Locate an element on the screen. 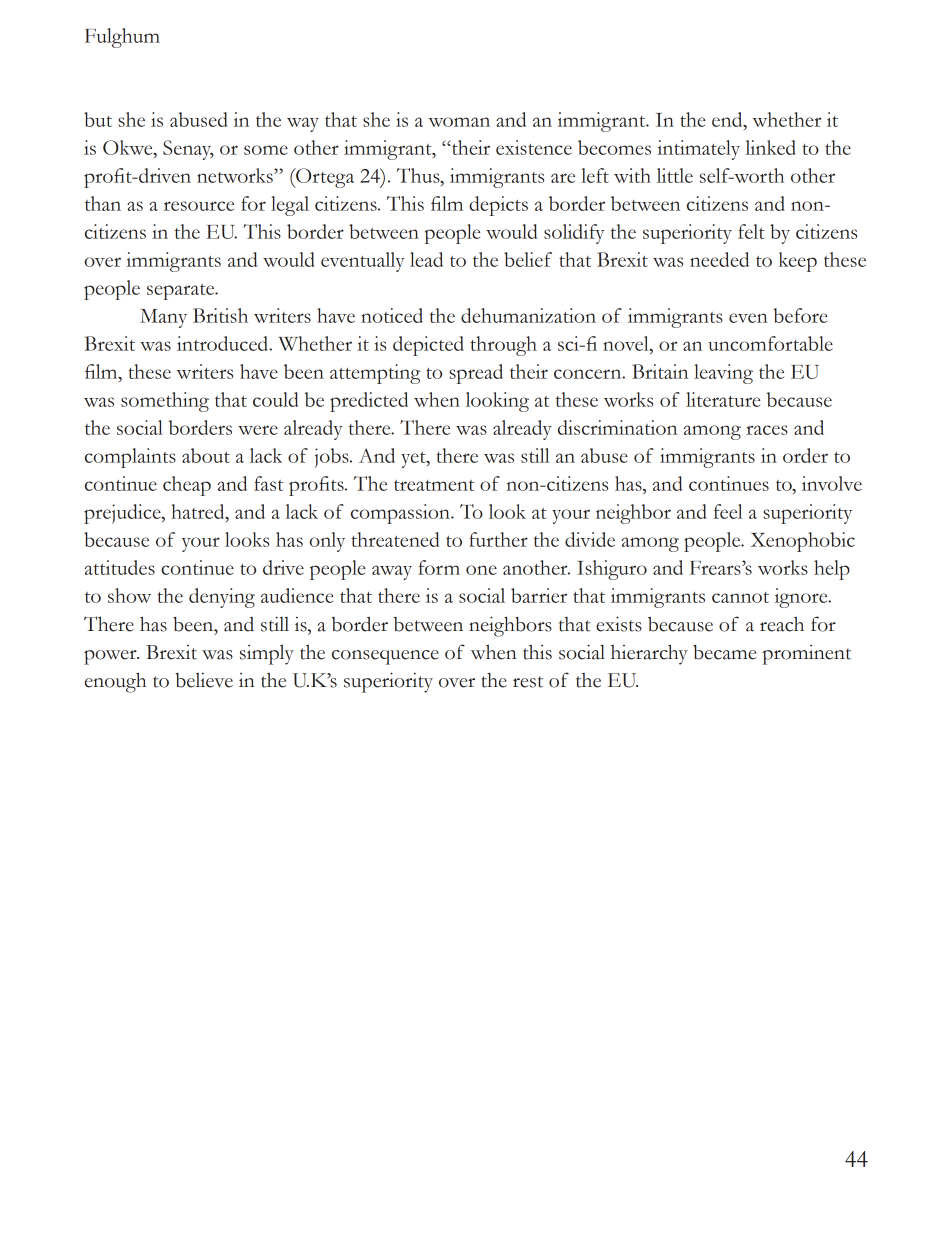 Image resolution: width=952 pixels, height=1233 pixels. could is located at coordinates (275, 399).
